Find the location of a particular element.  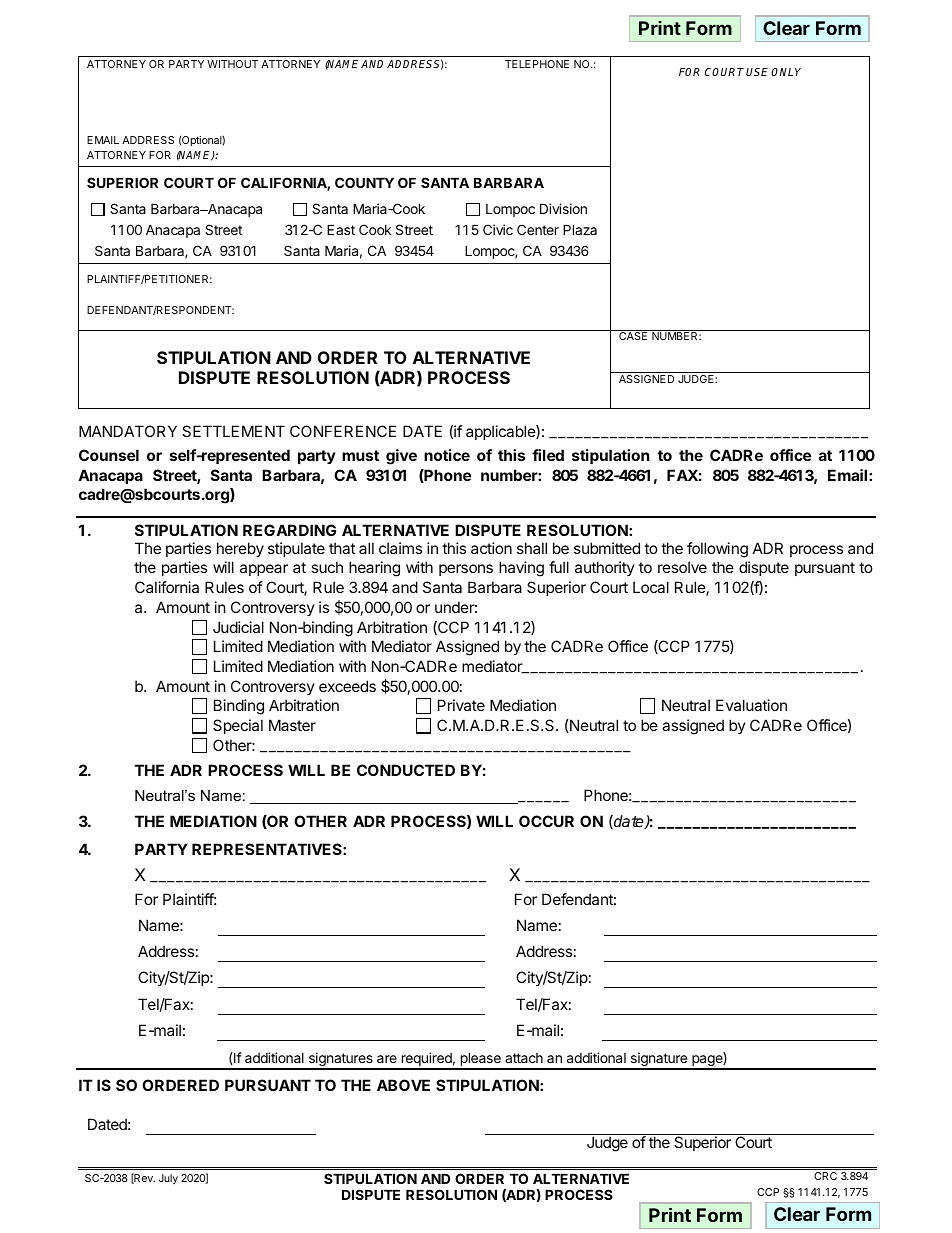

following is located at coordinates (717, 550).
